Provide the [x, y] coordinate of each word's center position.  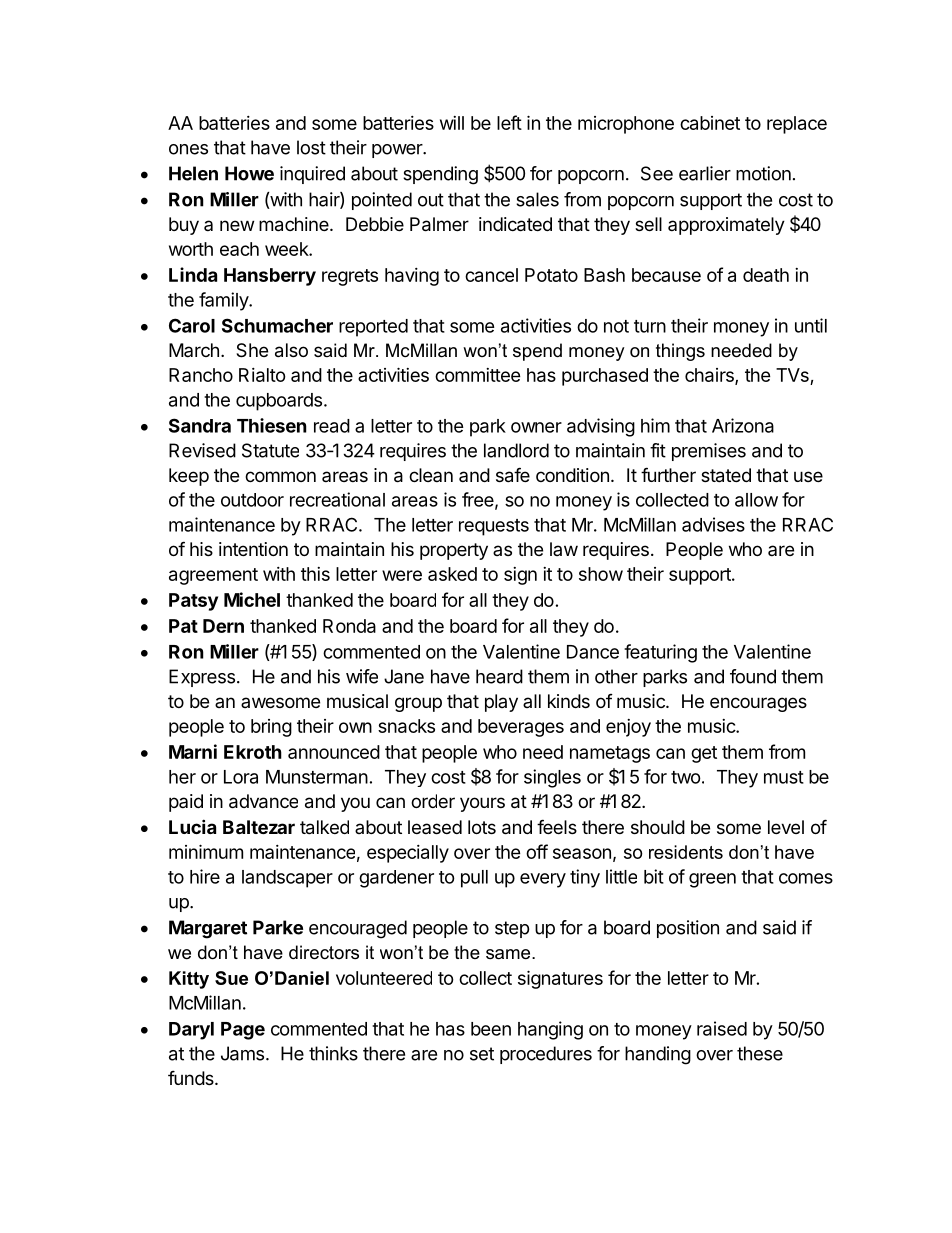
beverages [521, 728]
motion [763, 173]
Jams [242, 1053]
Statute [270, 450]
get [704, 754]
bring [271, 728]
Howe [249, 173]
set [482, 1054]
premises [709, 452]
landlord [516, 450]
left [509, 122]
